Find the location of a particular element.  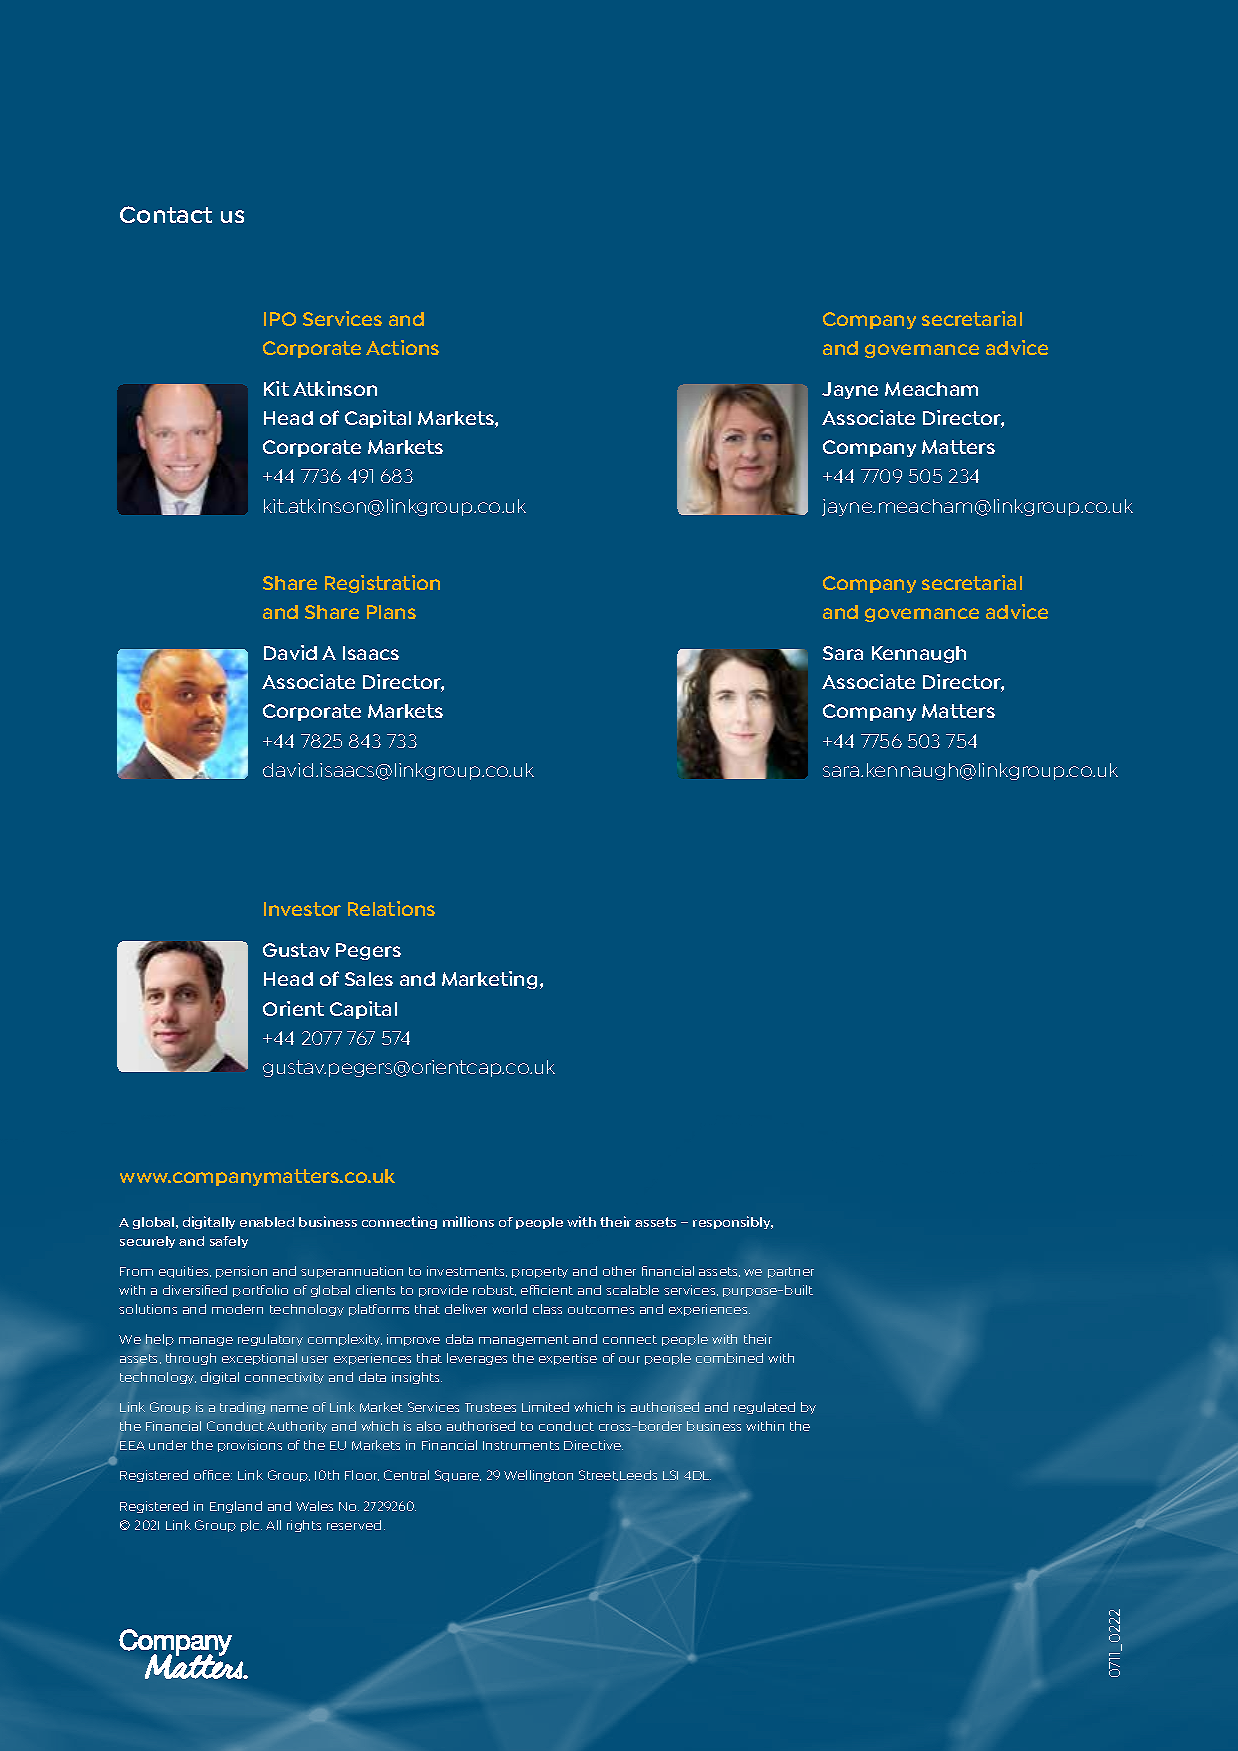

Investor is located at coordinates (302, 909).
